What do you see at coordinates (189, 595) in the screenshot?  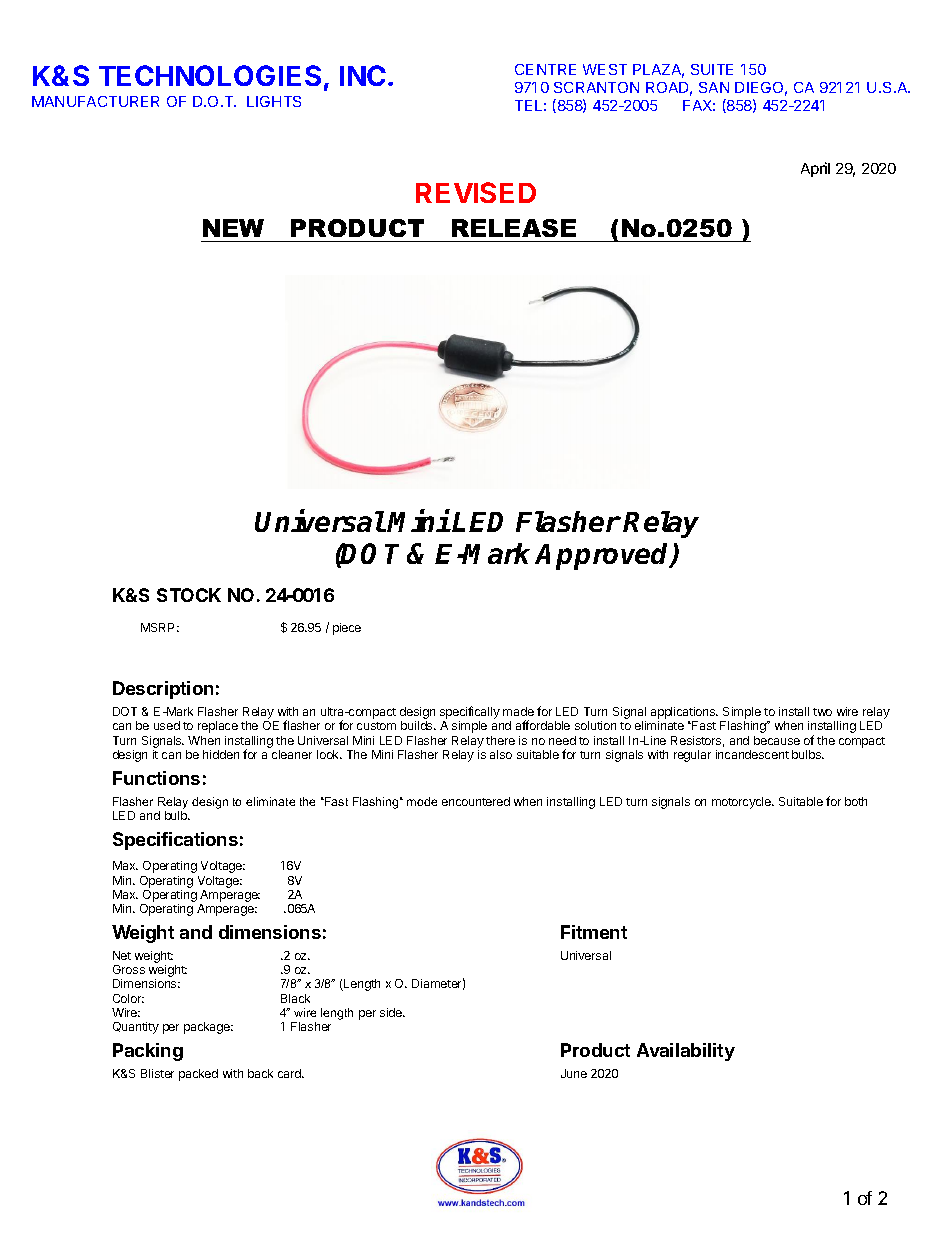 I see `STOCK` at bounding box center [189, 595].
